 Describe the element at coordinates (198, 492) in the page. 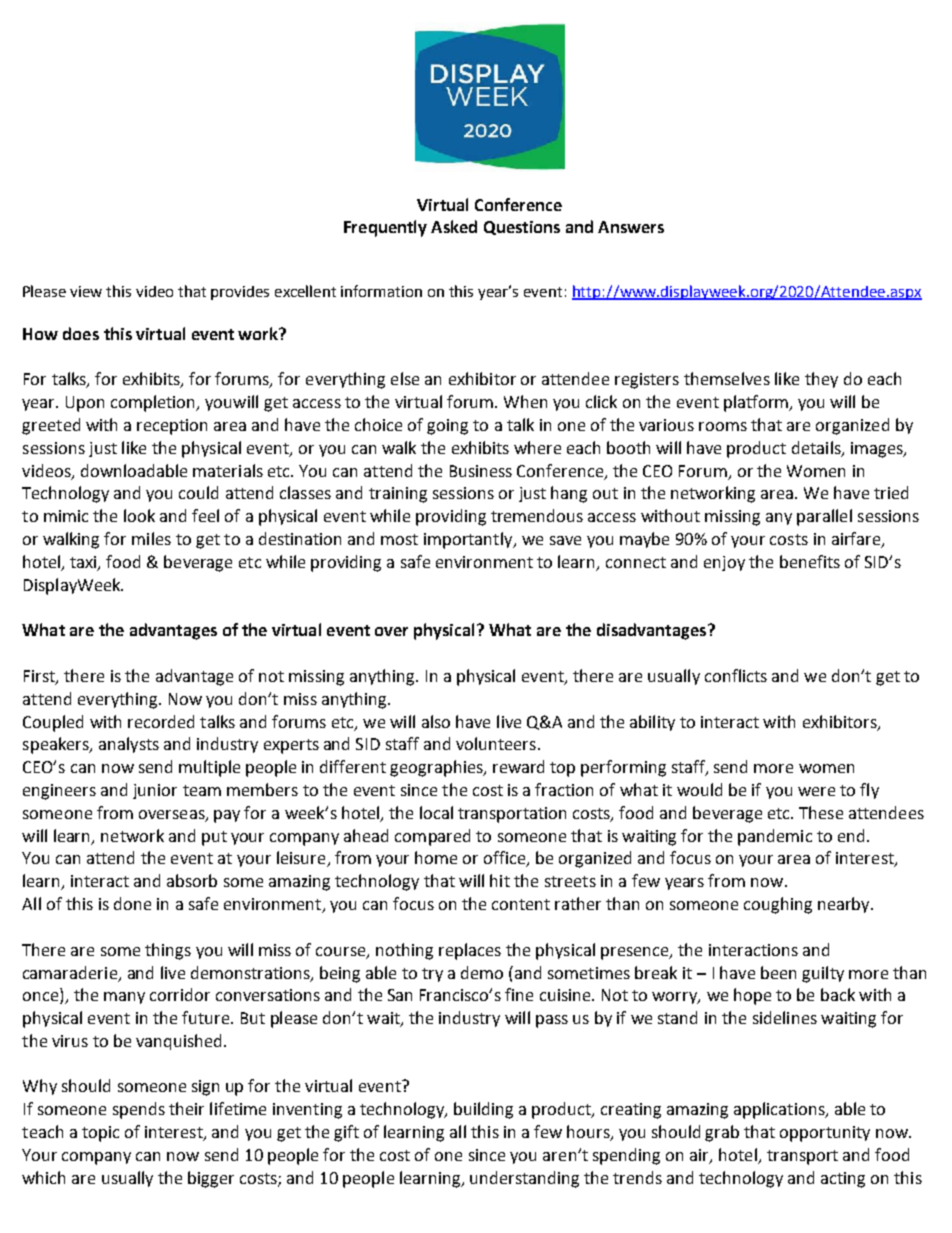

I see `could` at that location.
